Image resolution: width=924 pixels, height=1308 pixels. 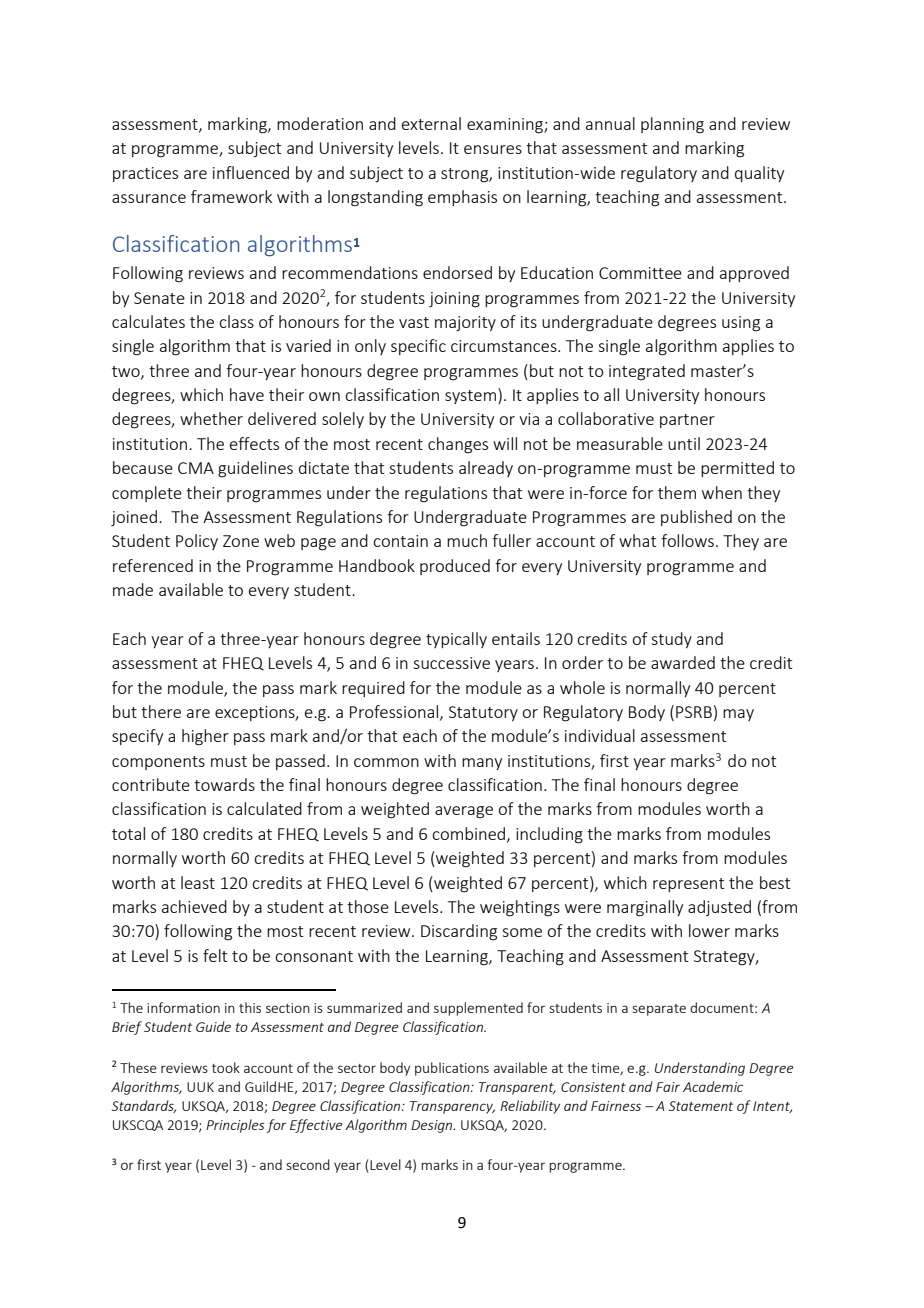 I want to click on there, so click(x=161, y=711).
